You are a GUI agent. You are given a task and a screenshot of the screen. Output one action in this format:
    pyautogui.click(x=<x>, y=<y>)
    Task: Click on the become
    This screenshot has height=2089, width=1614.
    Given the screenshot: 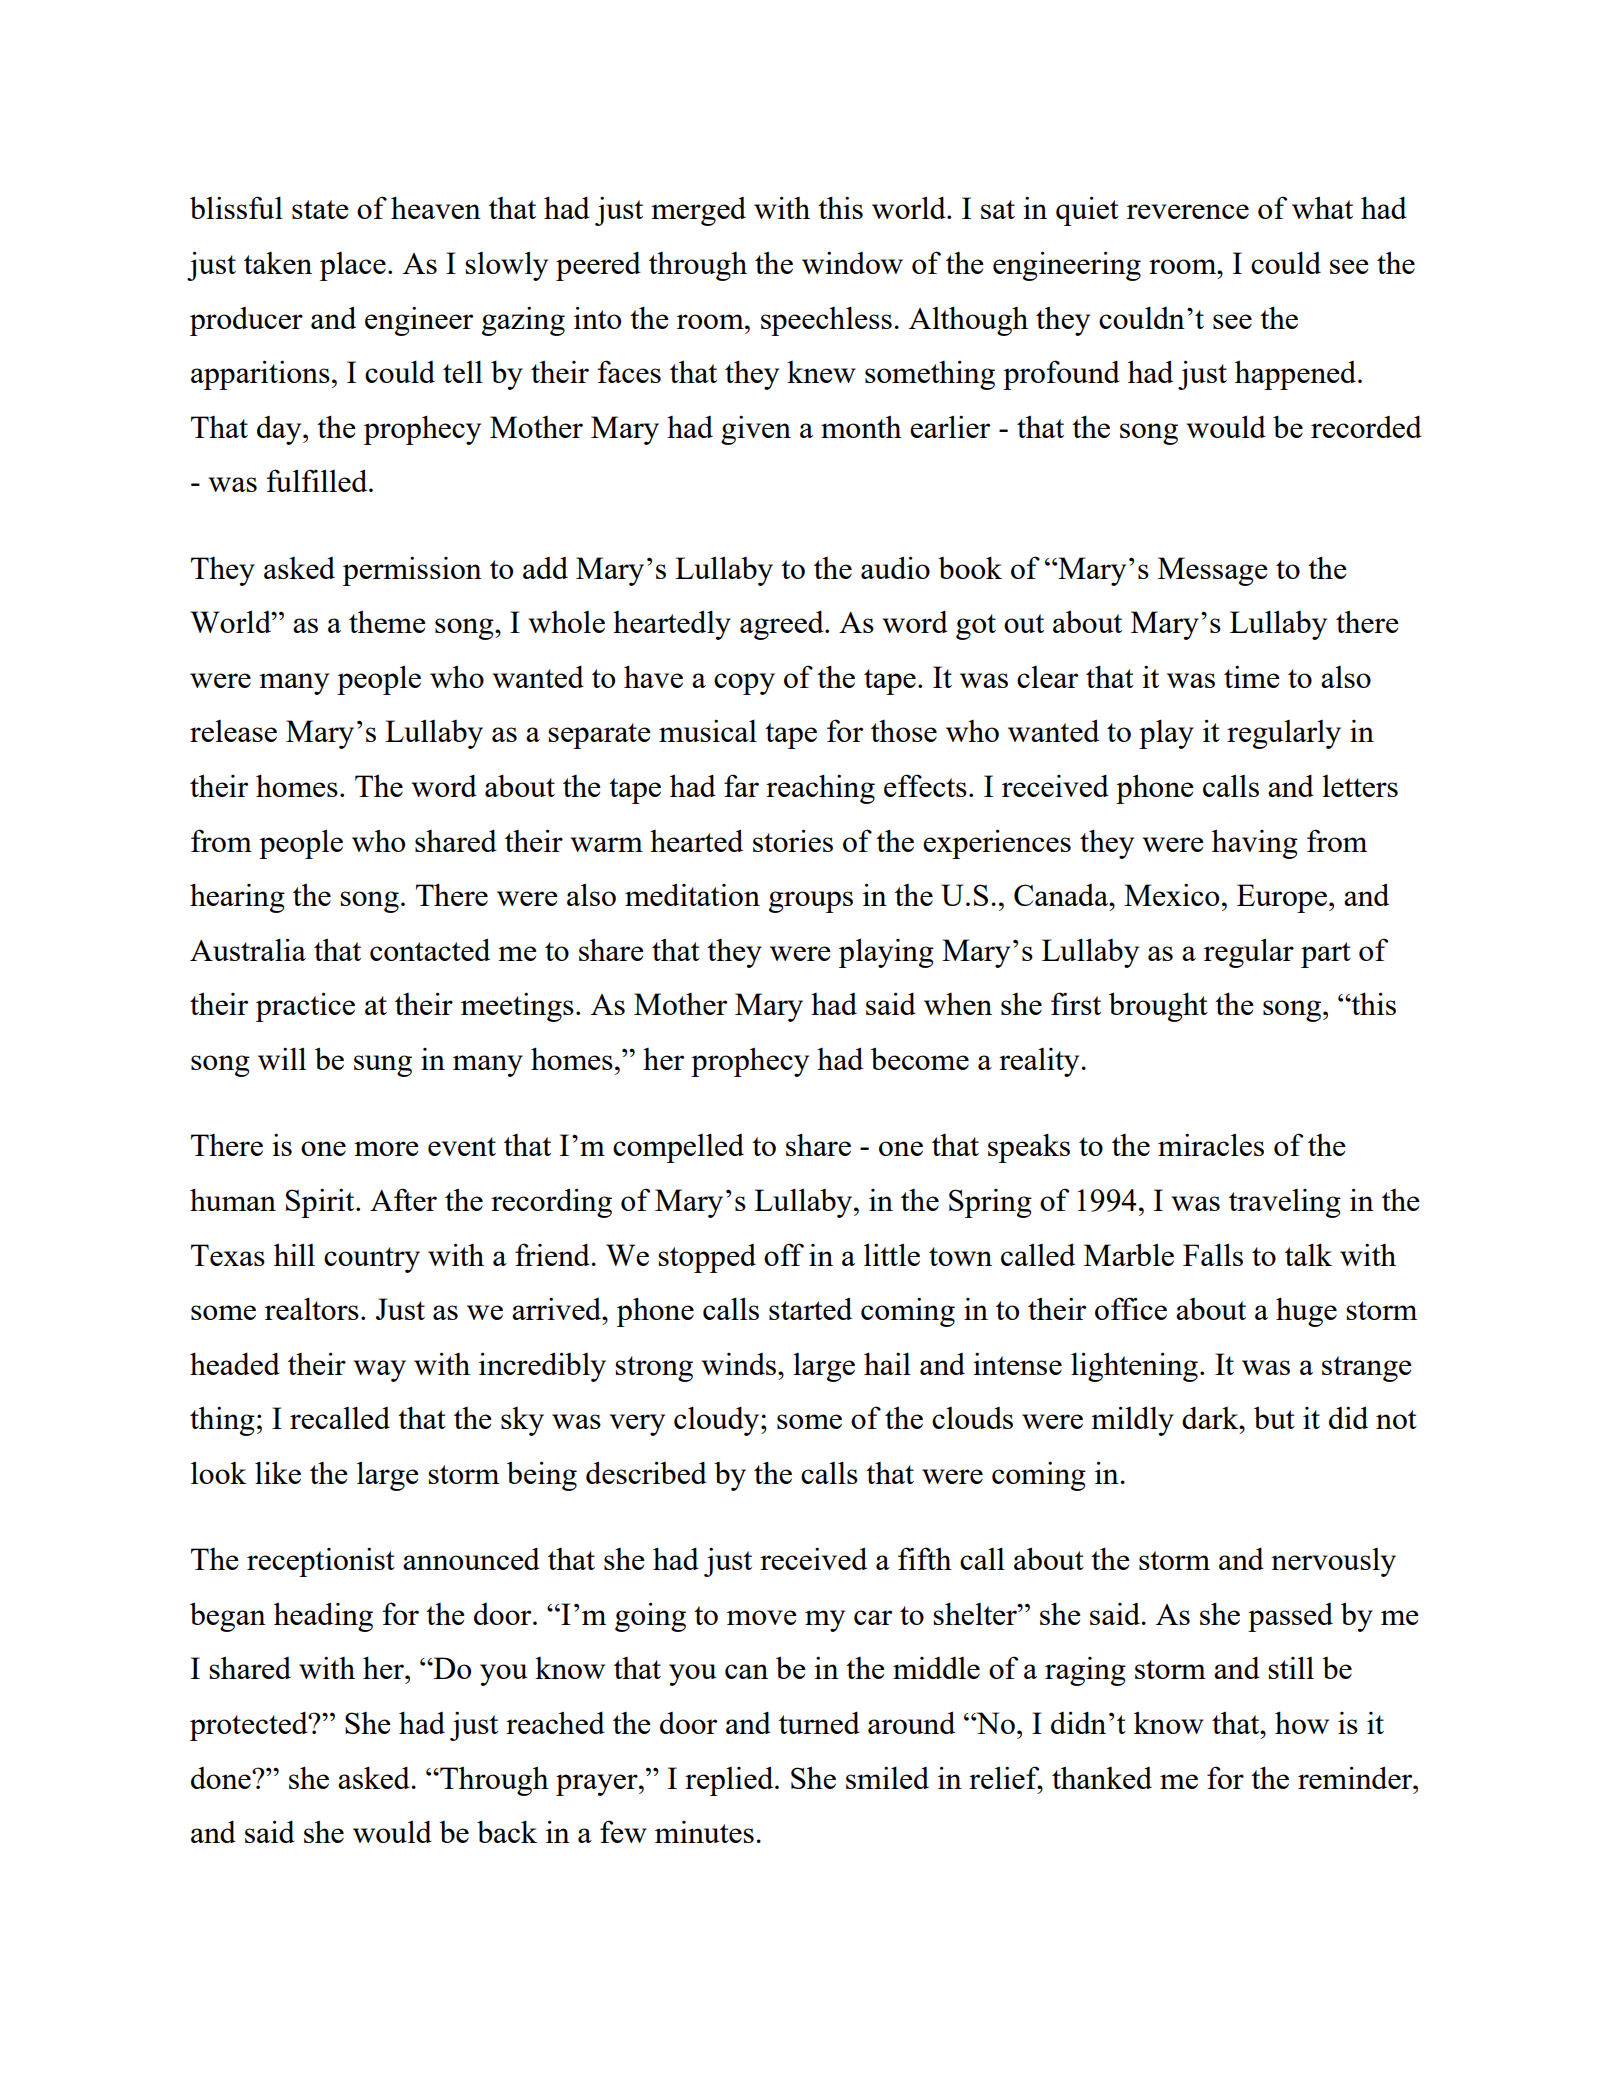 What is the action you would take?
    pyautogui.click(x=920, y=1058)
